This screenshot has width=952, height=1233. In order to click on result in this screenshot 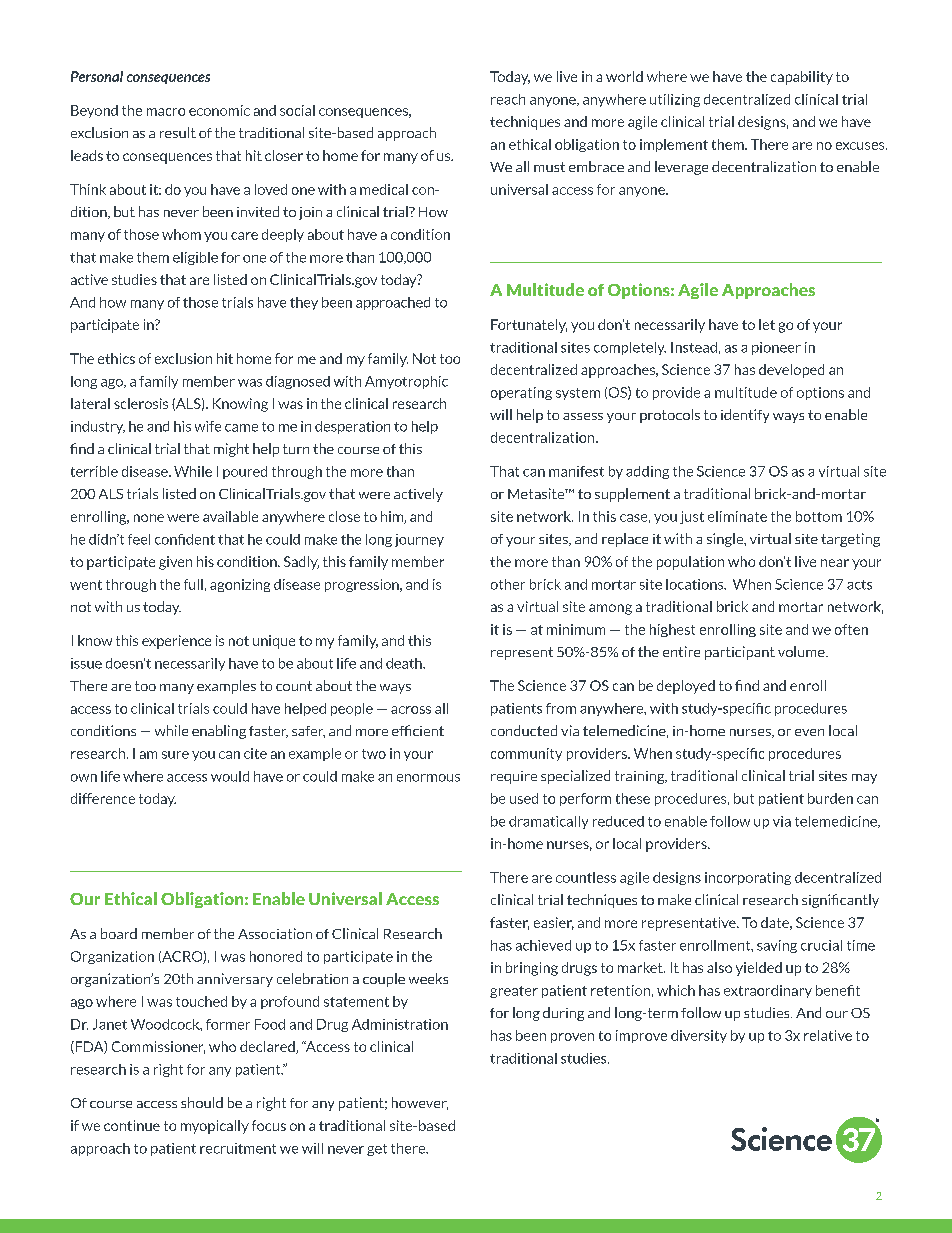, I will do `click(178, 132)`.
